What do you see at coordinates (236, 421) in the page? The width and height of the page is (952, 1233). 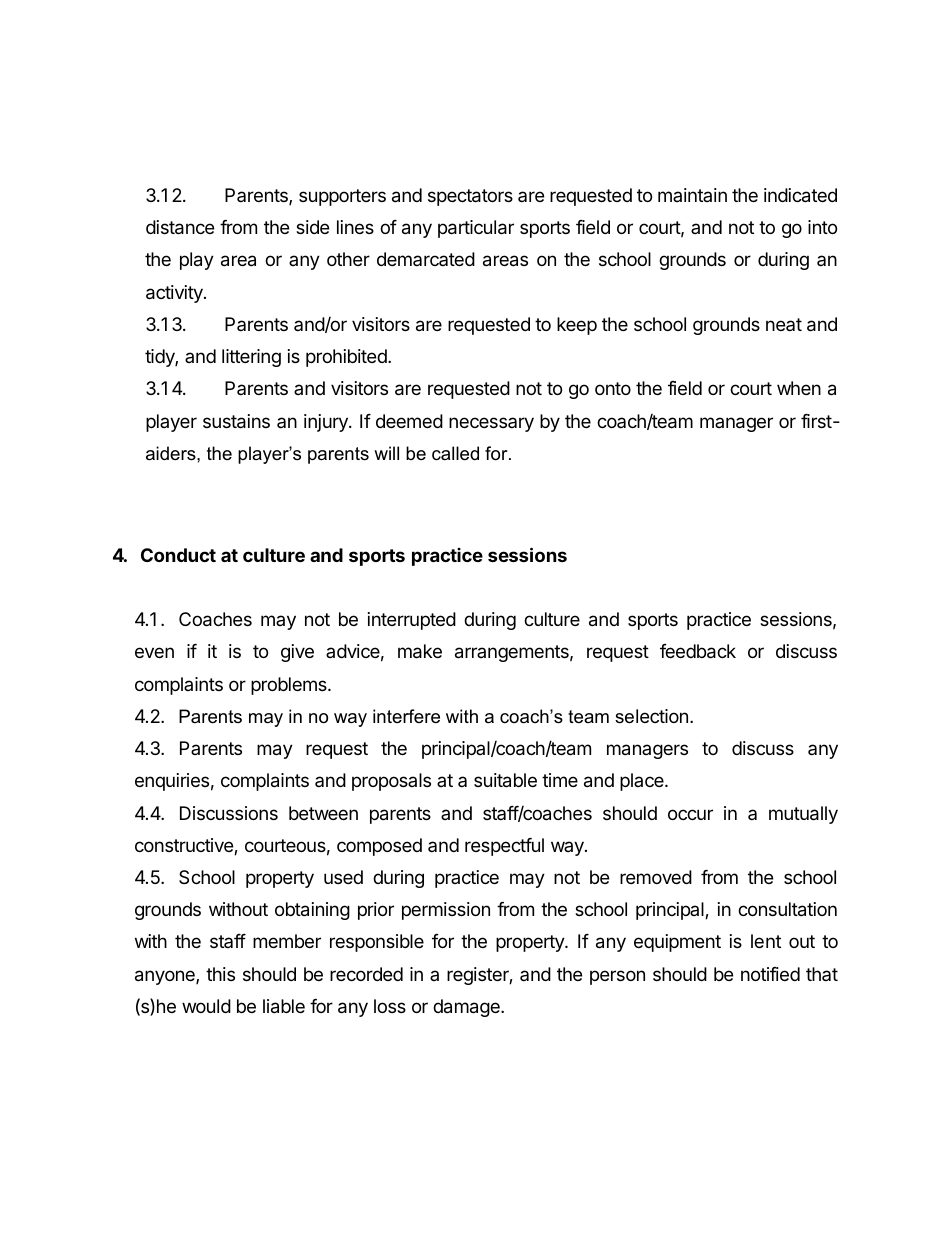 I see `sustains` at bounding box center [236, 421].
